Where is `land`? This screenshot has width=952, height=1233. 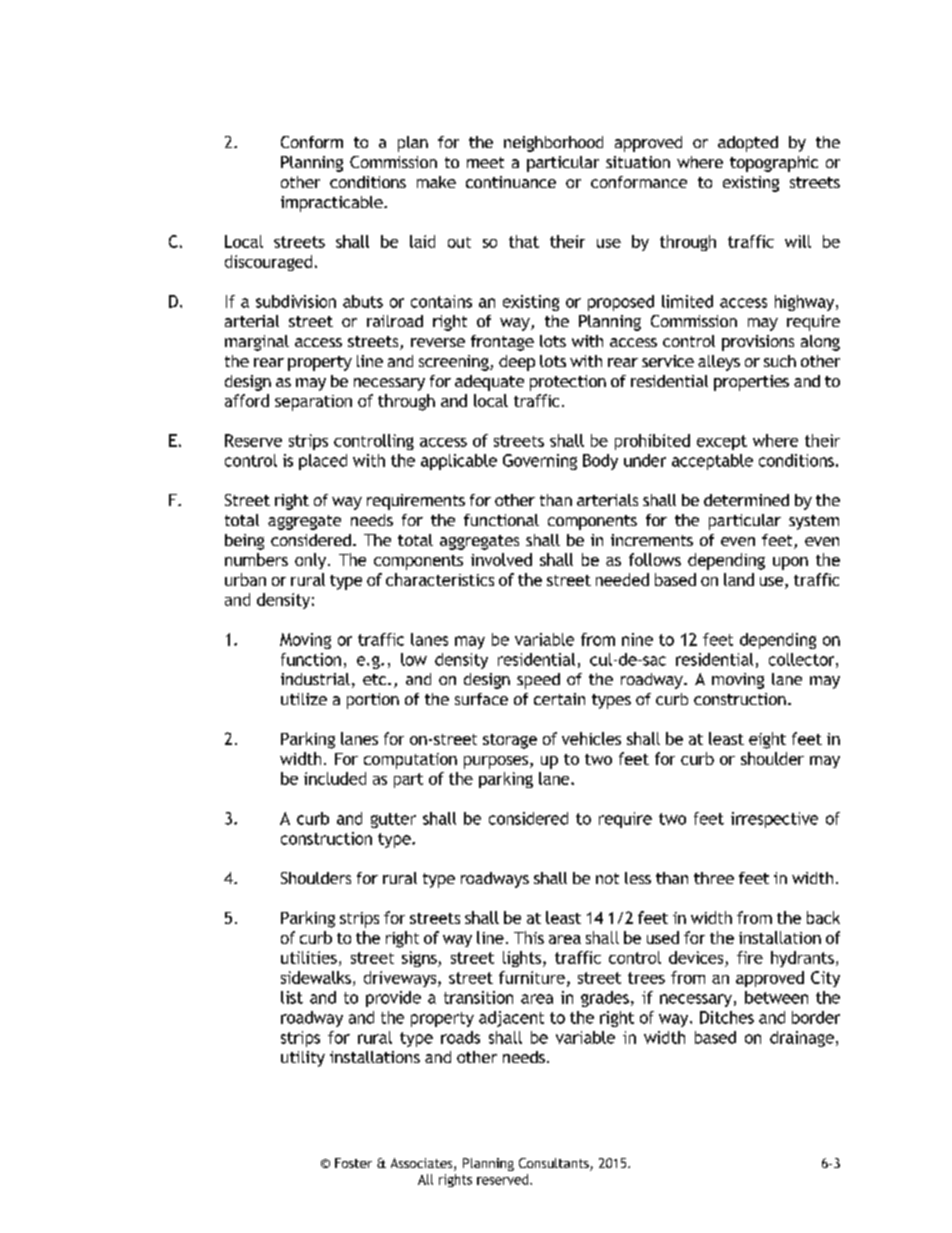
land is located at coordinates (739, 579).
